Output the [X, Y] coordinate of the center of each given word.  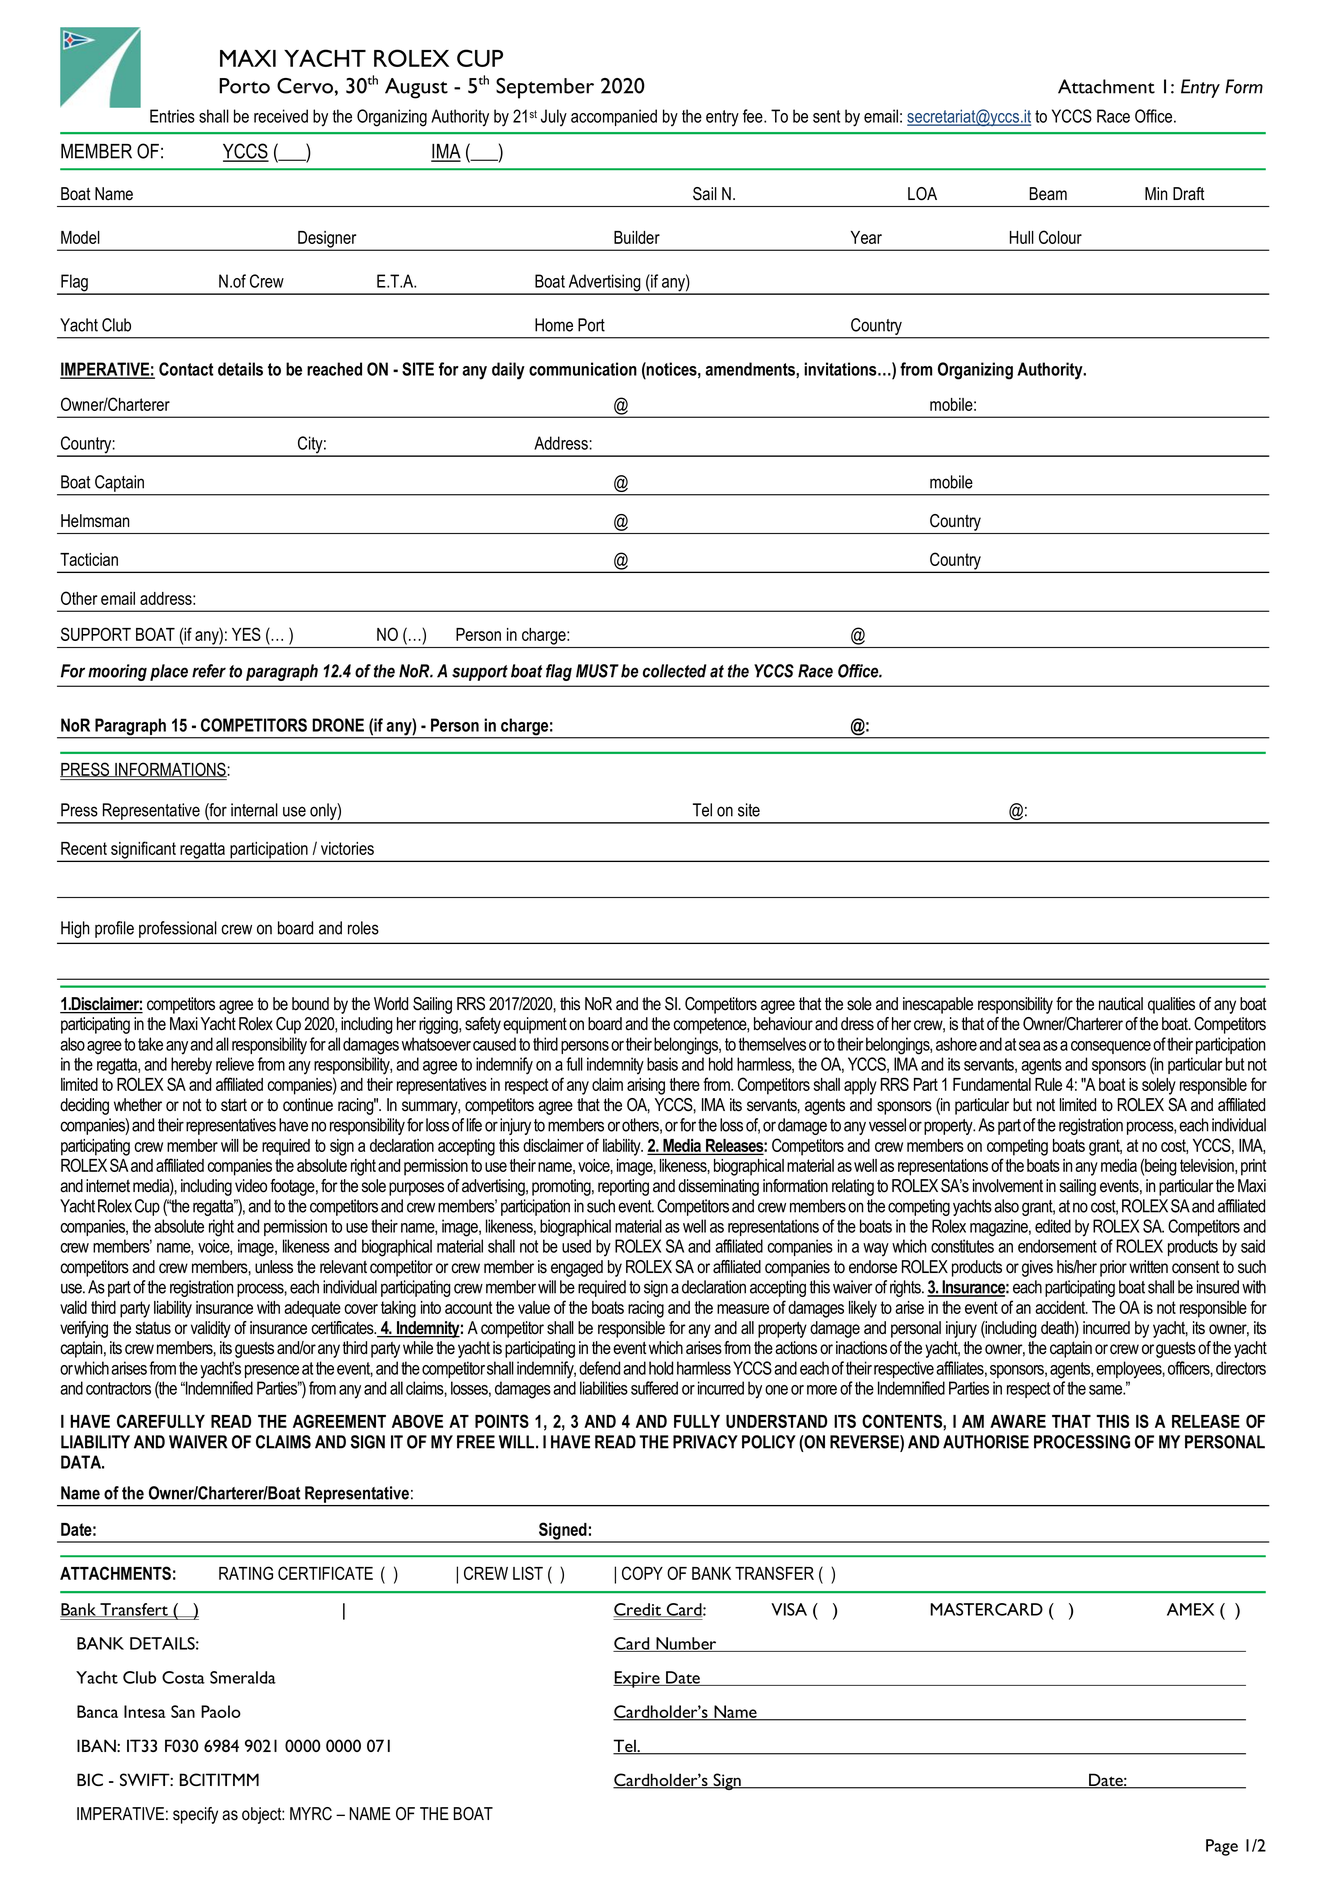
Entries [172, 116]
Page [1222, 1847]
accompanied [614, 117]
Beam [1048, 194]
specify [195, 1815]
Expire [637, 1679]
